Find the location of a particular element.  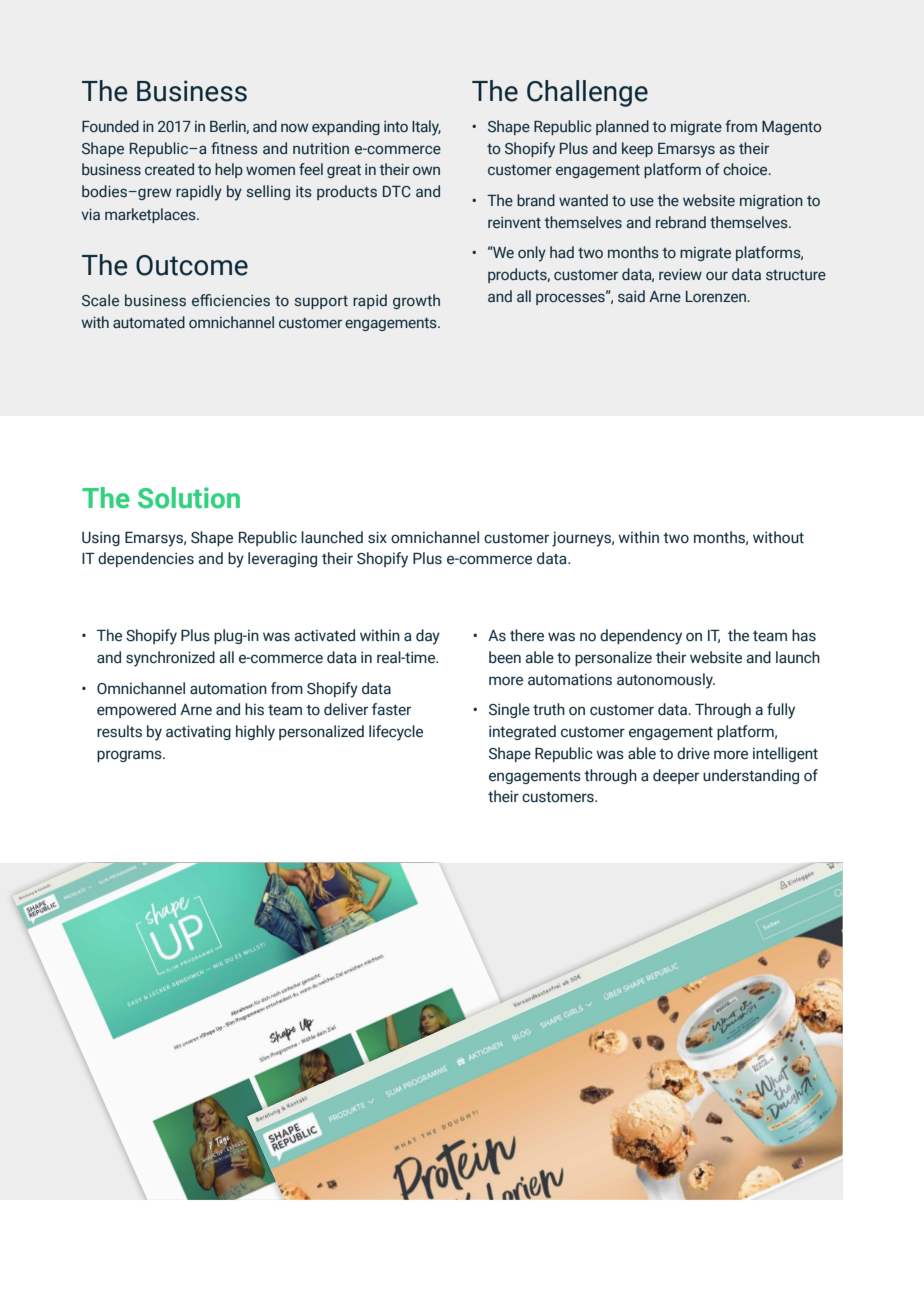

Italy is located at coordinates (426, 128).
